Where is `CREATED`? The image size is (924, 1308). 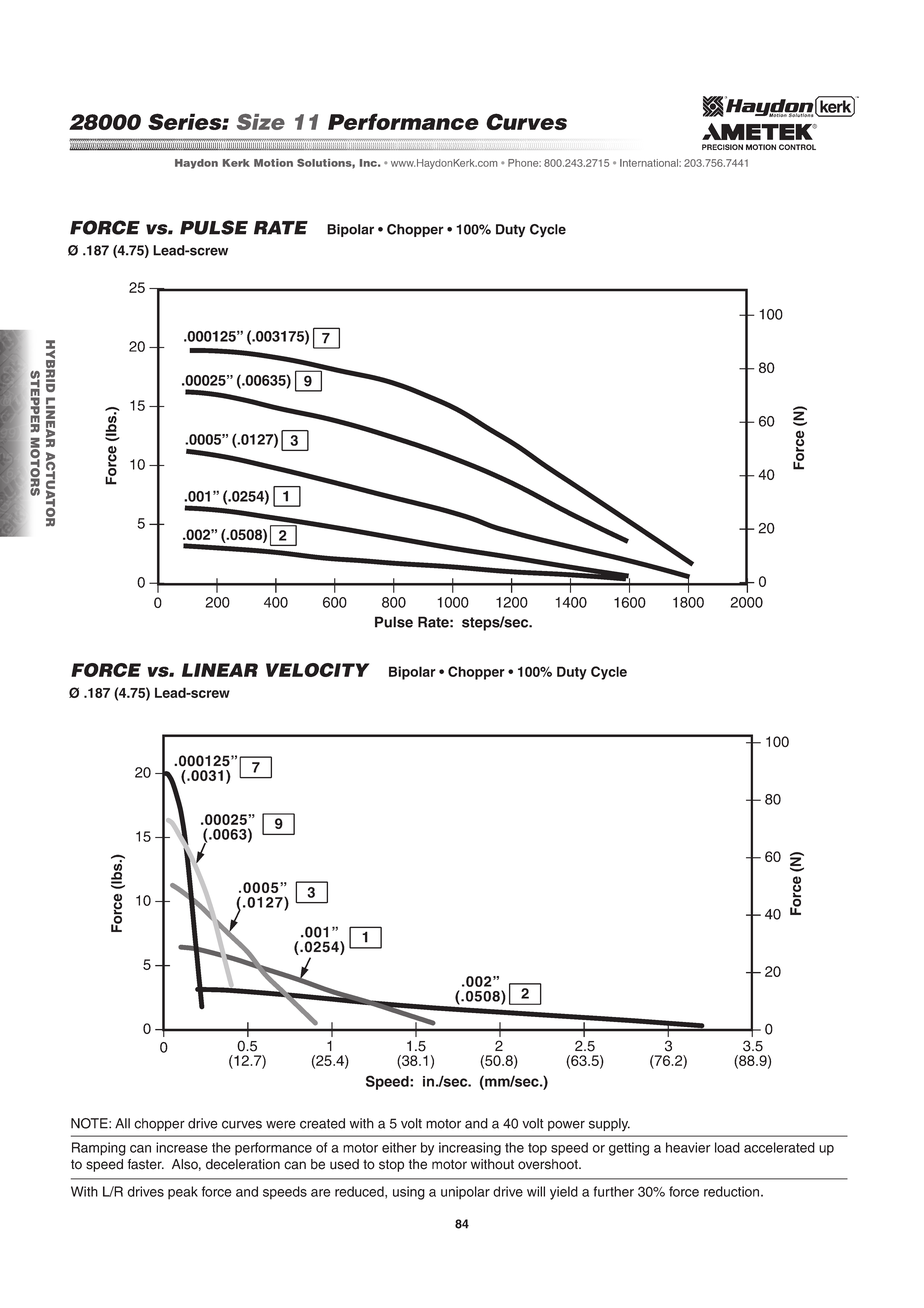 CREATED is located at coordinates (322, 1123).
